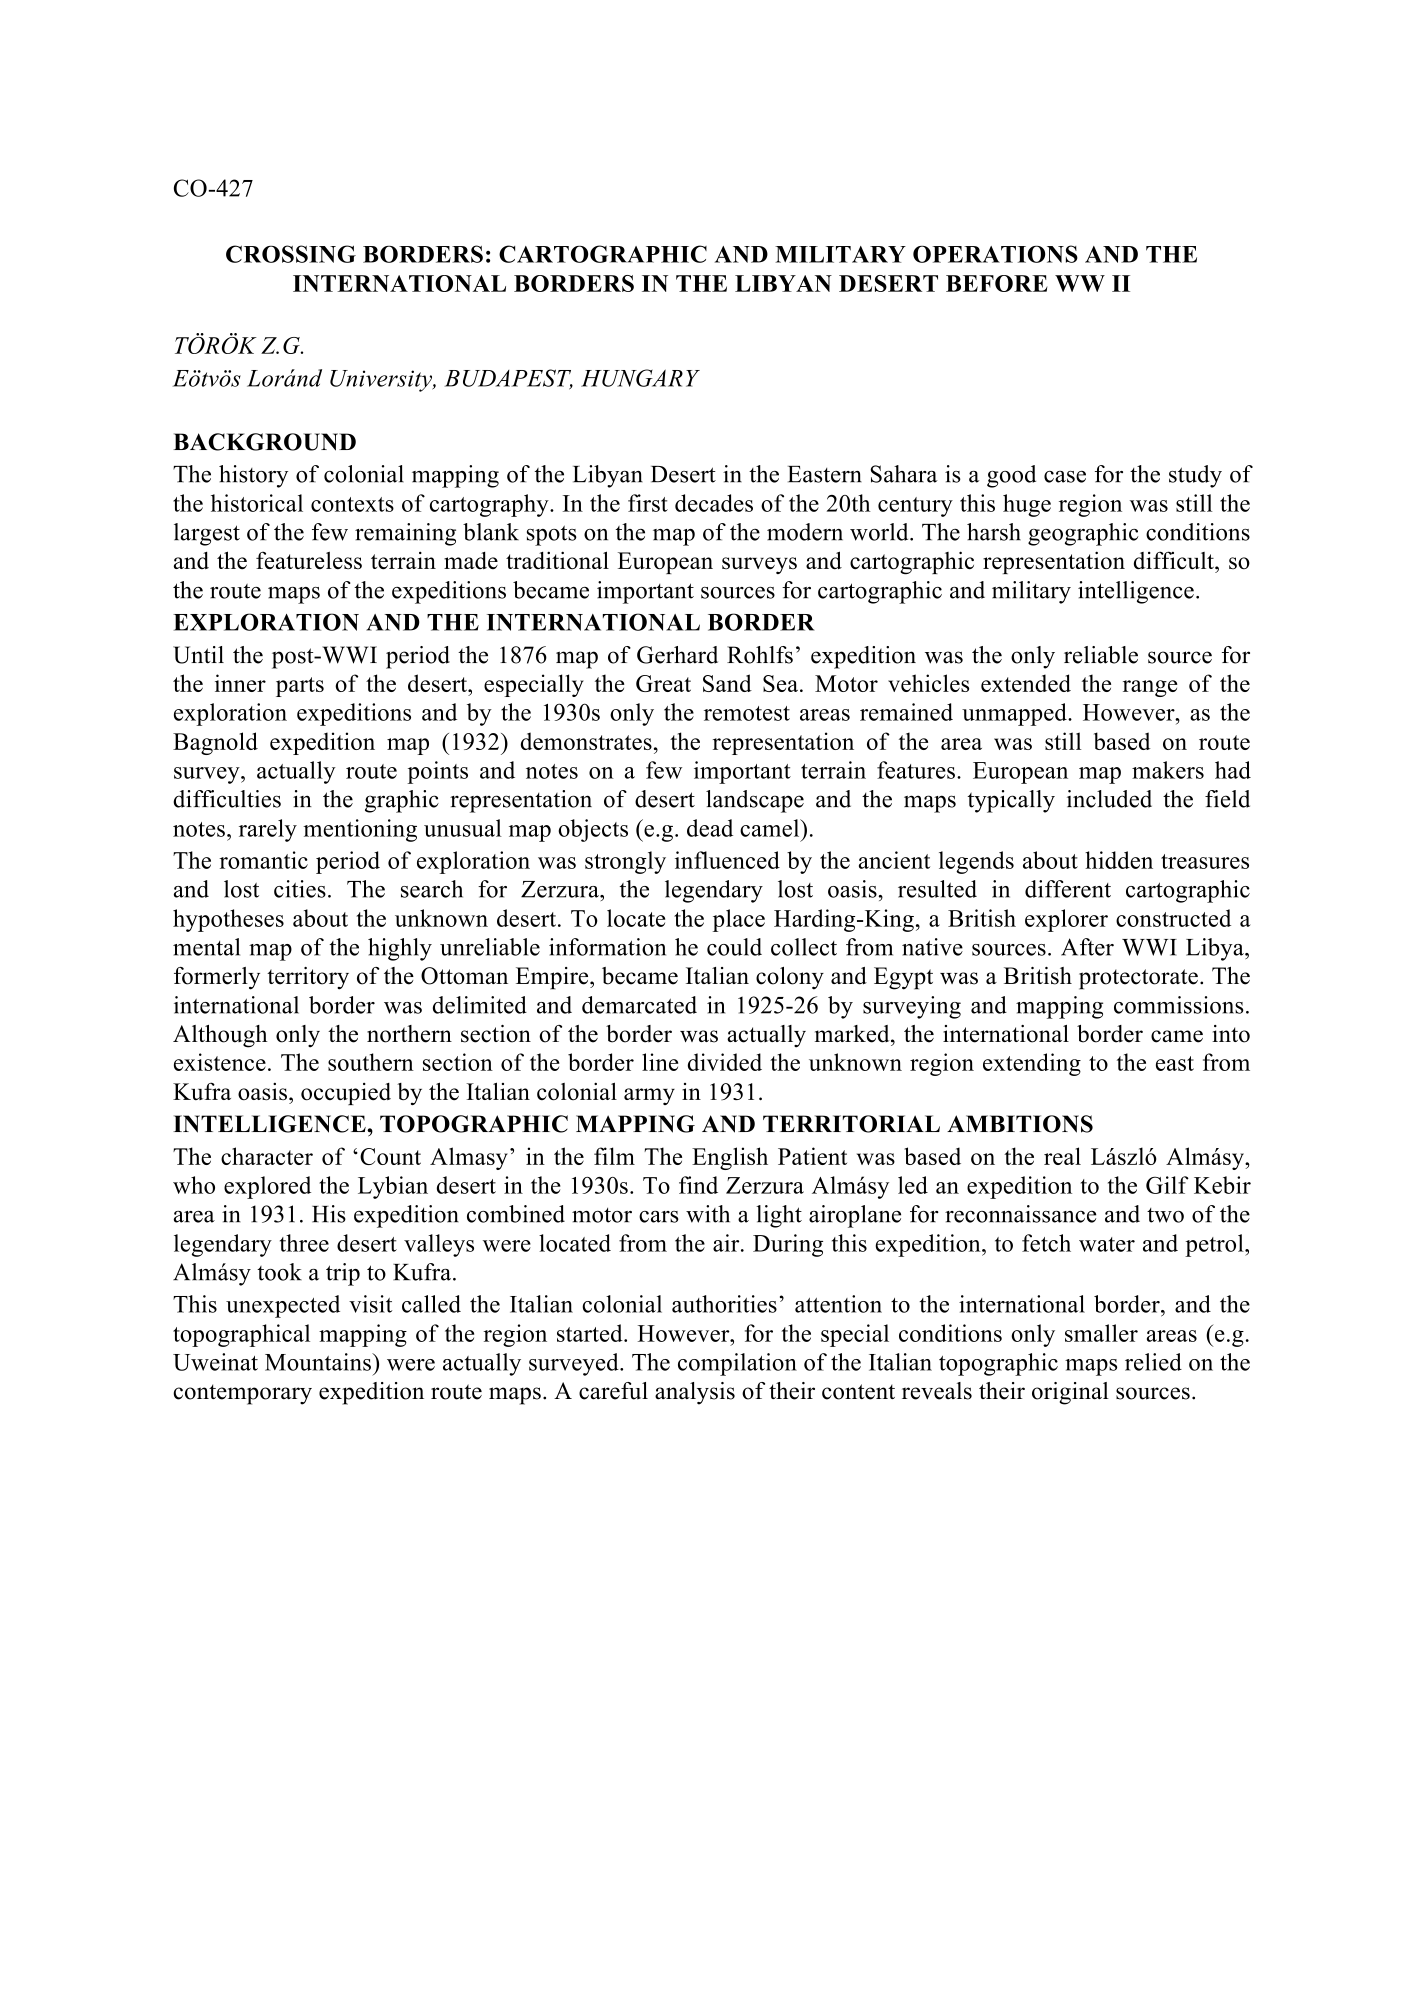 This screenshot has height=2014, width=1423. What do you see at coordinates (1150, 688) in the screenshot?
I see `range` at bounding box center [1150, 688].
